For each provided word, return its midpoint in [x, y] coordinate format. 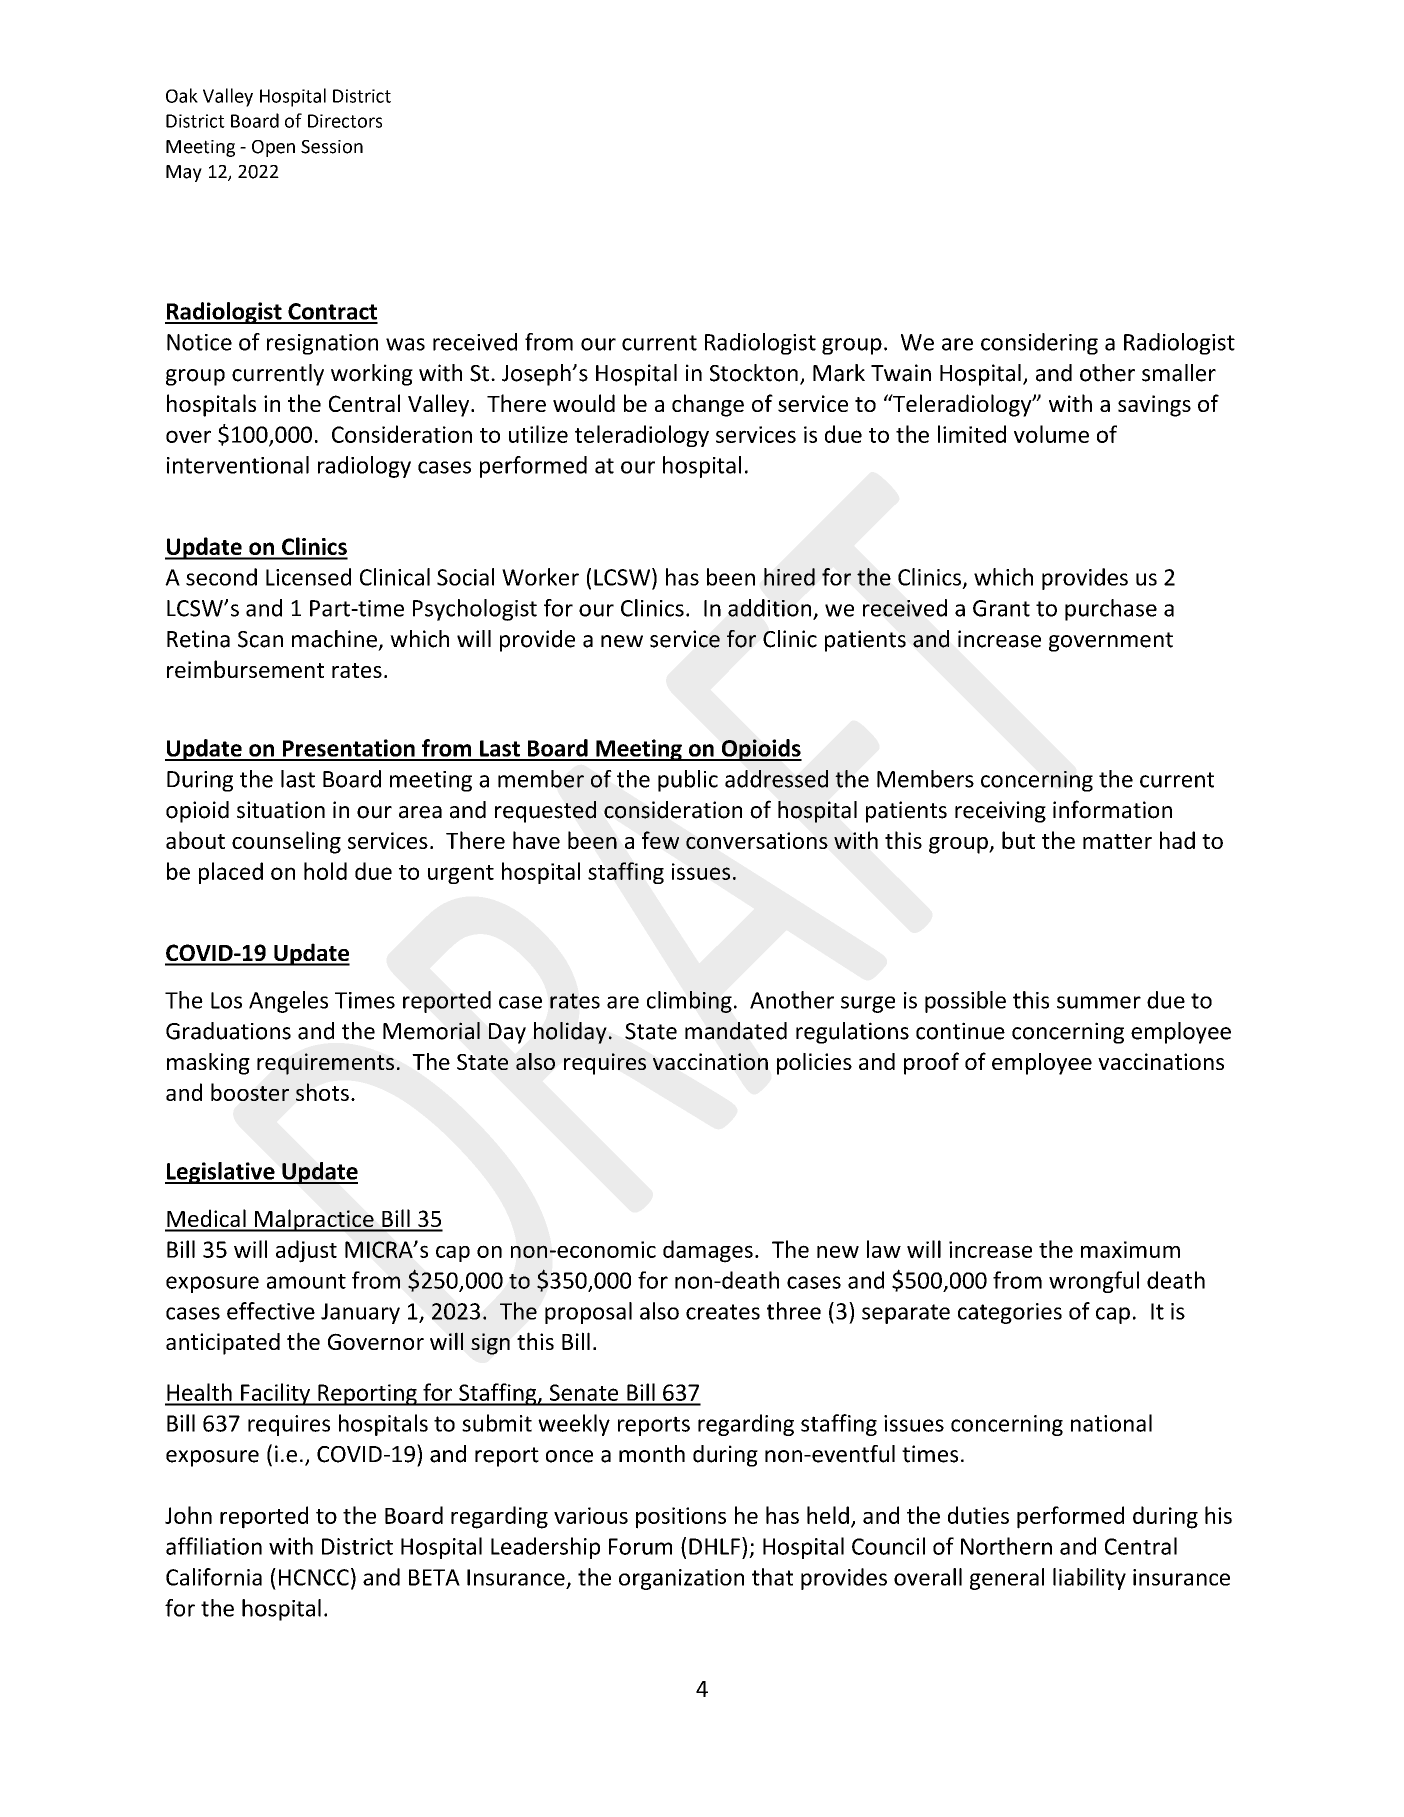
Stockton [754, 373]
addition [771, 609]
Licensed [308, 577]
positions [681, 1518]
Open [273, 148]
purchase [1111, 610]
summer [1099, 1002]
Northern [1006, 1546]
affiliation [214, 1546]
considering [1039, 344]
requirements [325, 1064]
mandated [736, 1031]
